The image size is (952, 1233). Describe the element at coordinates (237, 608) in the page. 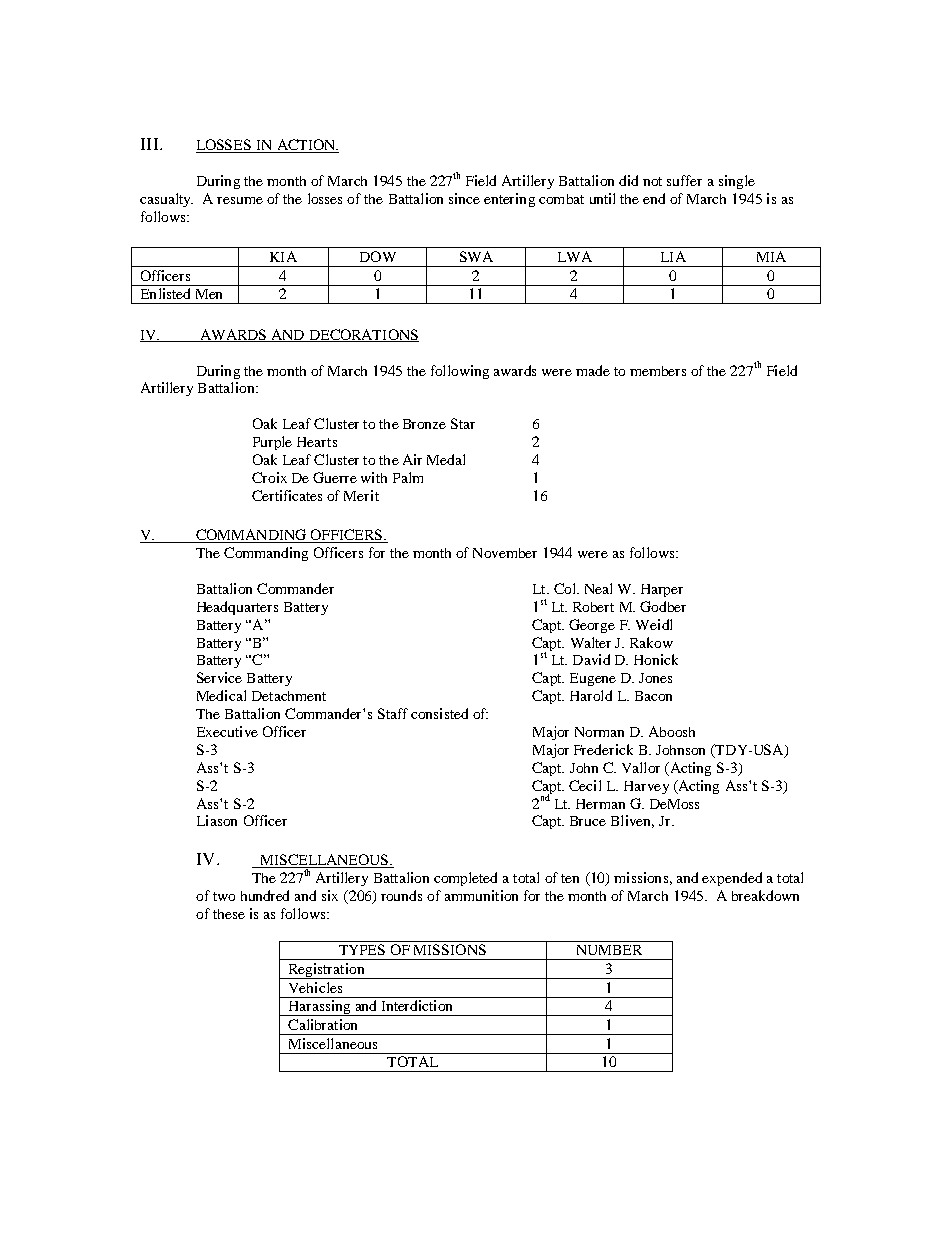

I see `Headquarters` at that location.
